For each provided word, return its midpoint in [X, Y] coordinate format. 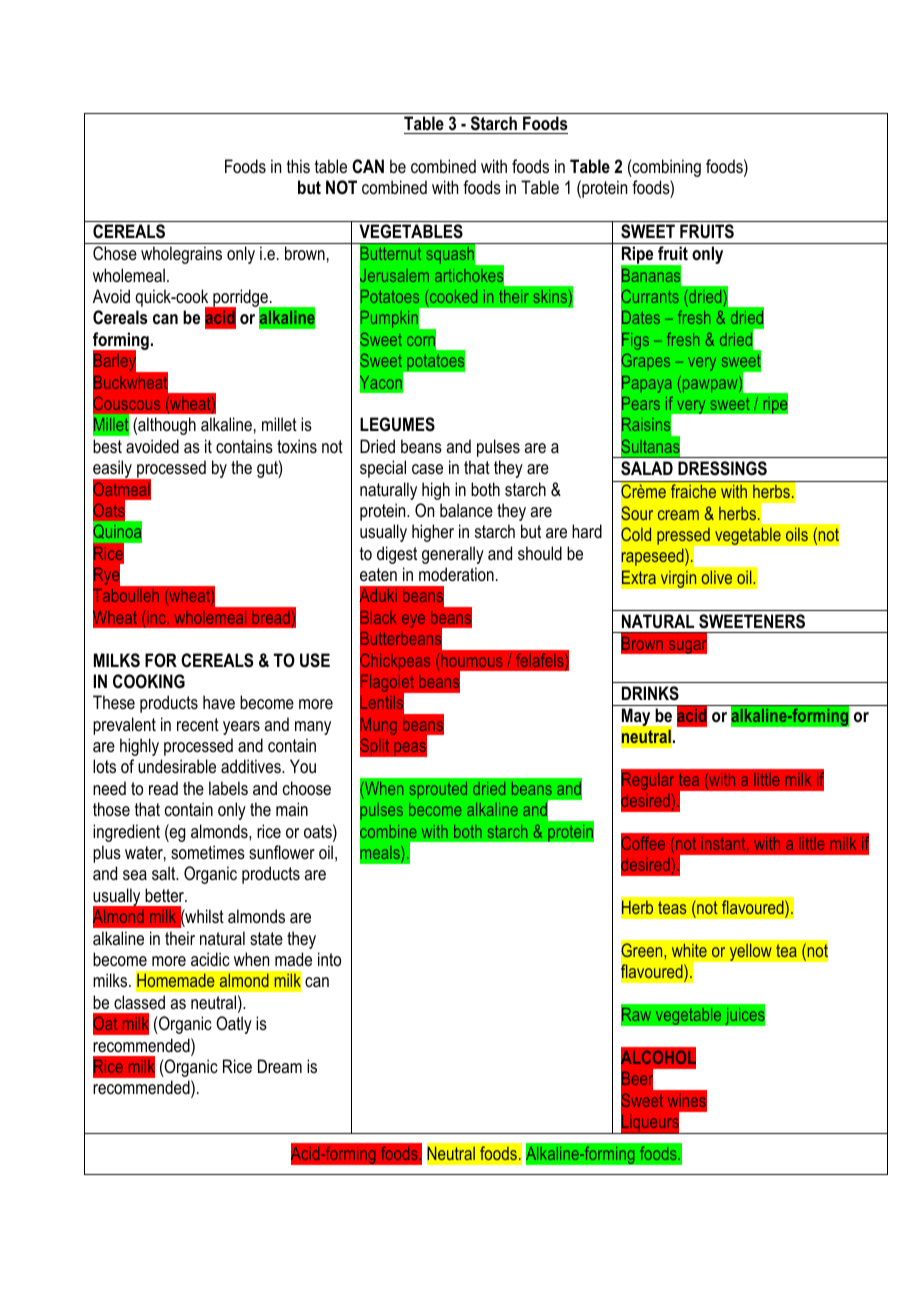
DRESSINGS [722, 468]
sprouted [438, 790]
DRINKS [650, 693]
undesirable [177, 766]
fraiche [693, 491]
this [298, 166]
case [427, 469]
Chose [115, 253]
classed [139, 1002]
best [107, 446]
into [329, 959]
